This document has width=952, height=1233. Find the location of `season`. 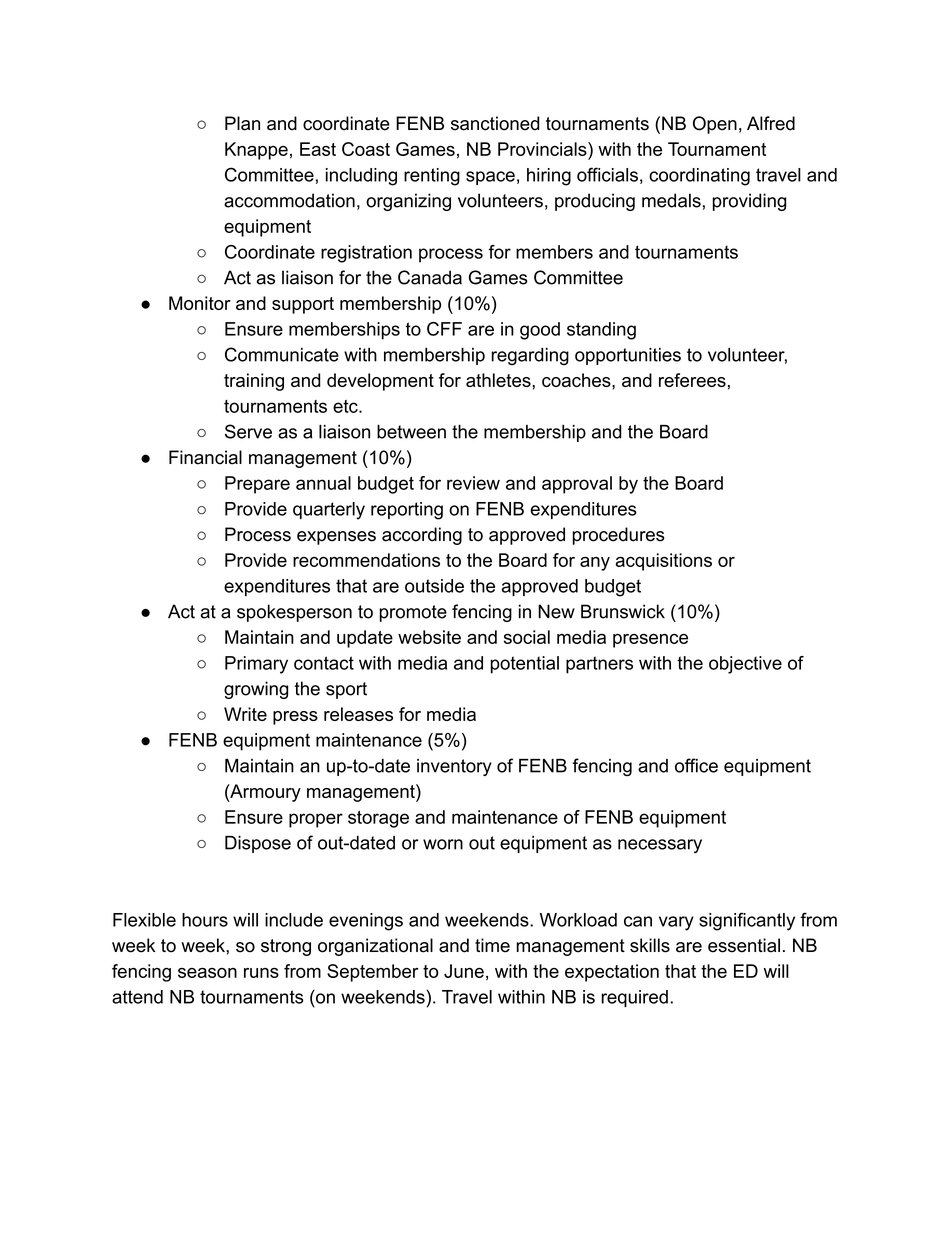

season is located at coordinates (207, 973).
